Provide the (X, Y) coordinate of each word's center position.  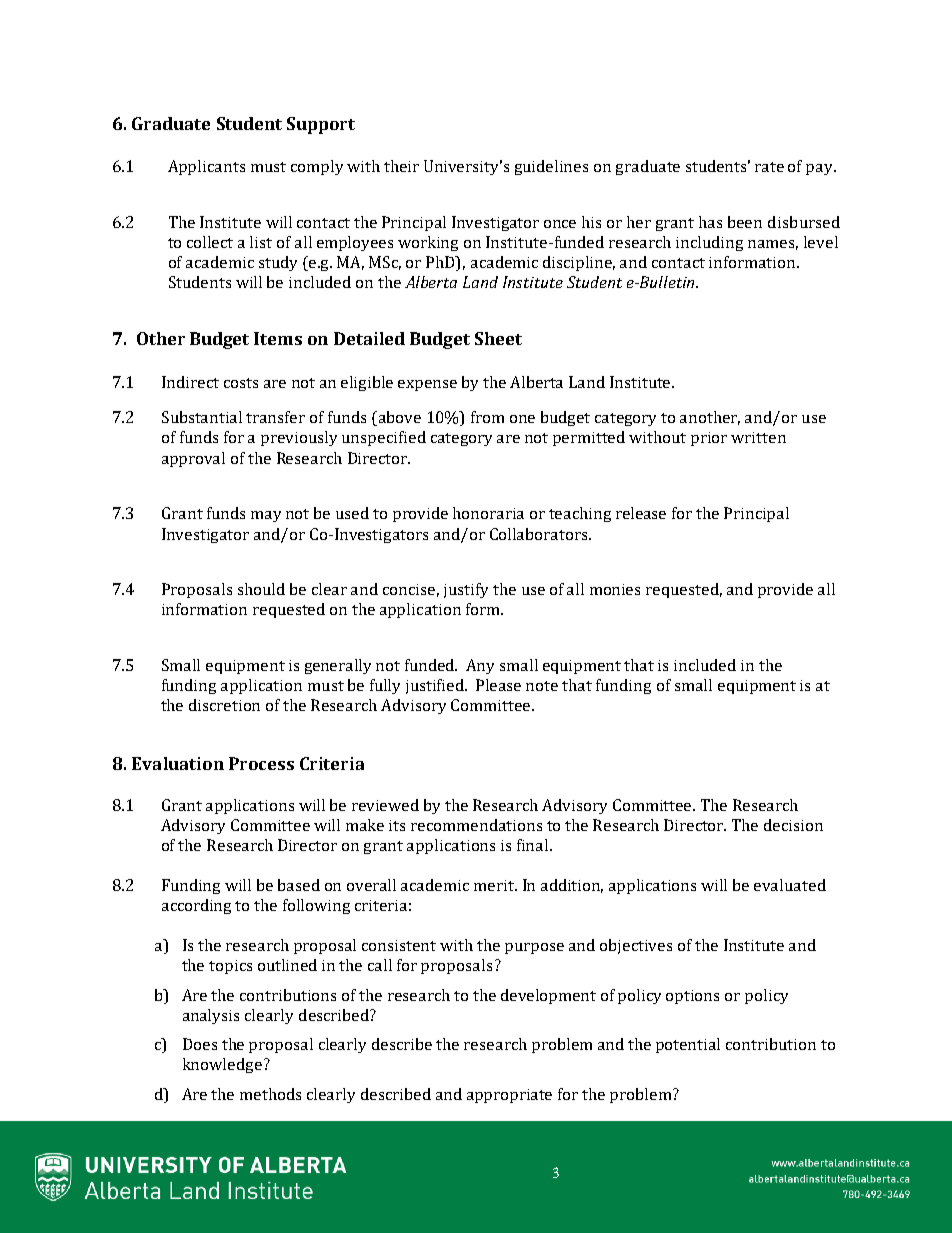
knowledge (222, 1065)
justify (466, 590)
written (758, 437)
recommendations (476, 825)
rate (769, 167)
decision (793, 825)
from (487, 417)
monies (615, 589)
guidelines (551, 167)
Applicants (206, 167)
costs (241, 383)
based (299, 885)
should (261, 589)
